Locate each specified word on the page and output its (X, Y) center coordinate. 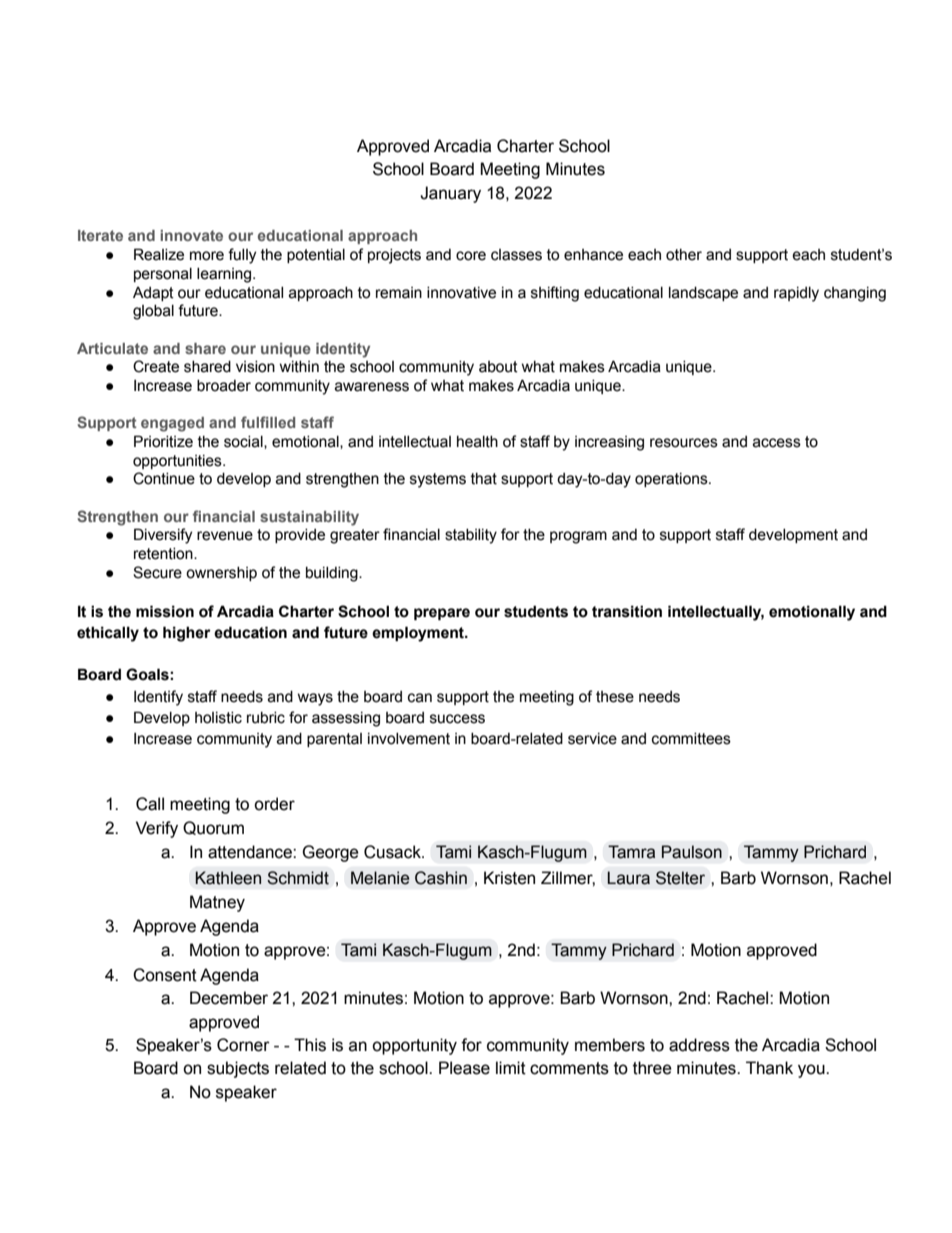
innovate (191, 235)
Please (464, 1068)
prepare (442, 614)
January (450, 194)
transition (627, 611)
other (684, 255)
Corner (243, 1045)
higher (187, 634)
